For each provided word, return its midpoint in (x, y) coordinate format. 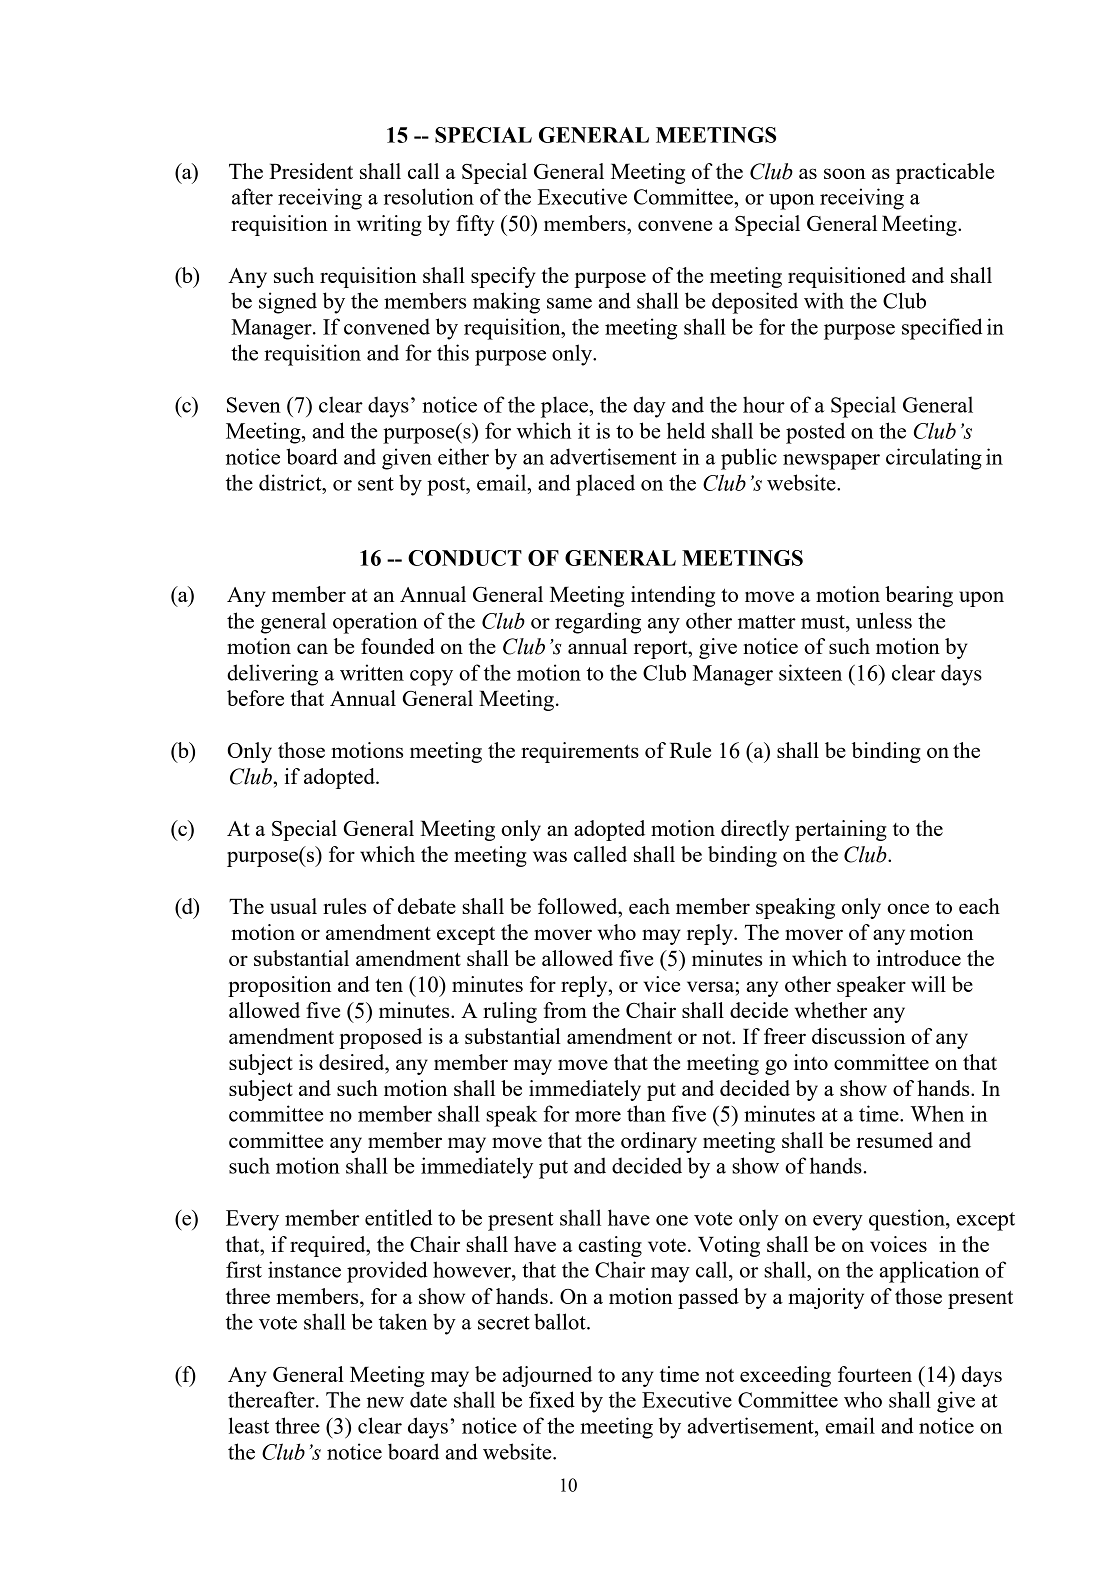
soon (845, 173)
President (311, 171)
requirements (580, 752)
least (249, 1425)
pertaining (841, 830)
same (569, 303)
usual (293, 906)
